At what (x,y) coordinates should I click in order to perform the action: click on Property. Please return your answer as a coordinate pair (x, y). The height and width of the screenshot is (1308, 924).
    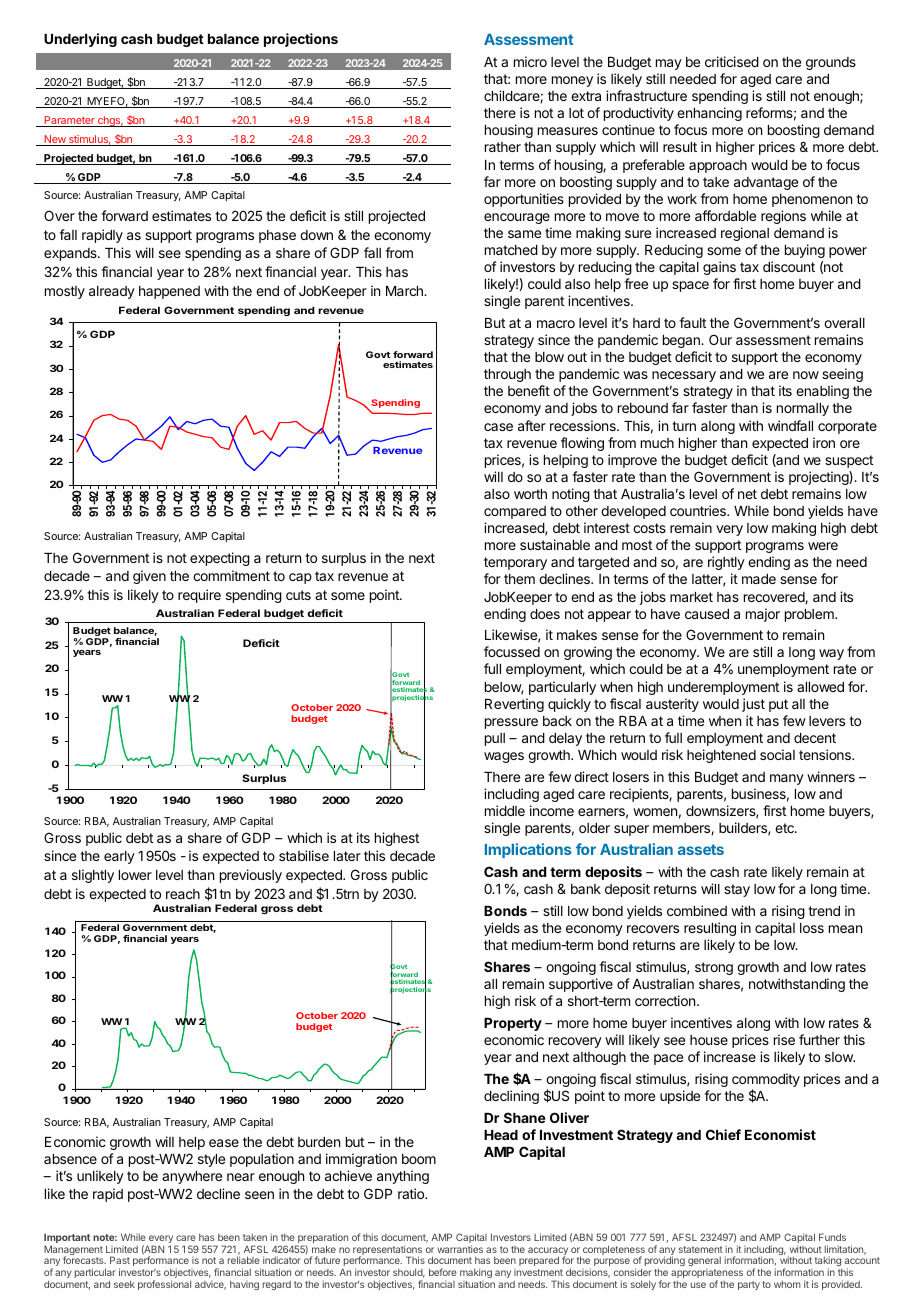
    Looking at the image, I should click on (513, 1024).
